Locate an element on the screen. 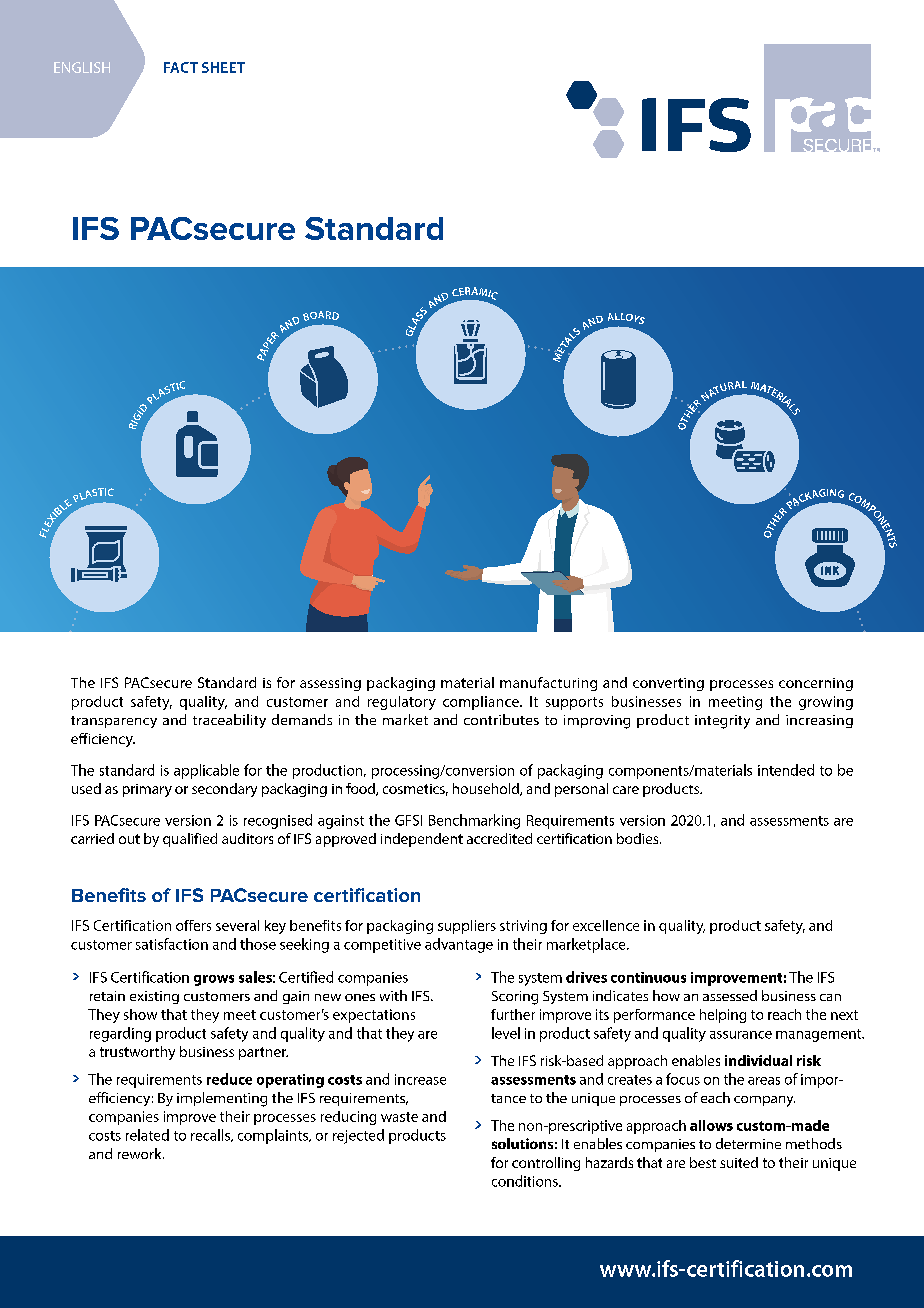  compliance is located at coordinates (482, 703).
